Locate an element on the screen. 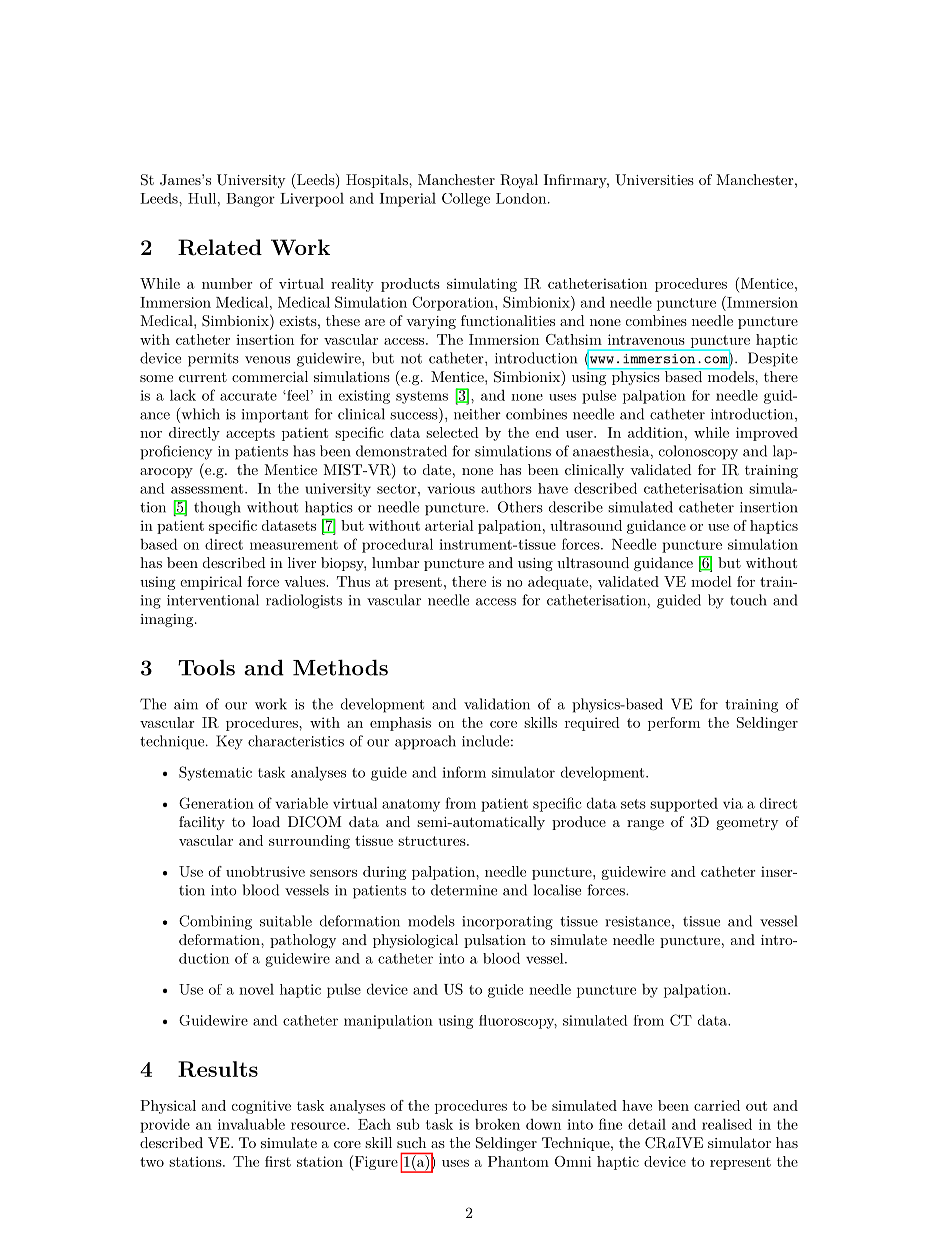 The width and height of the screenshot is (952, 1233). accepts is located at coordinates (250, 434).
